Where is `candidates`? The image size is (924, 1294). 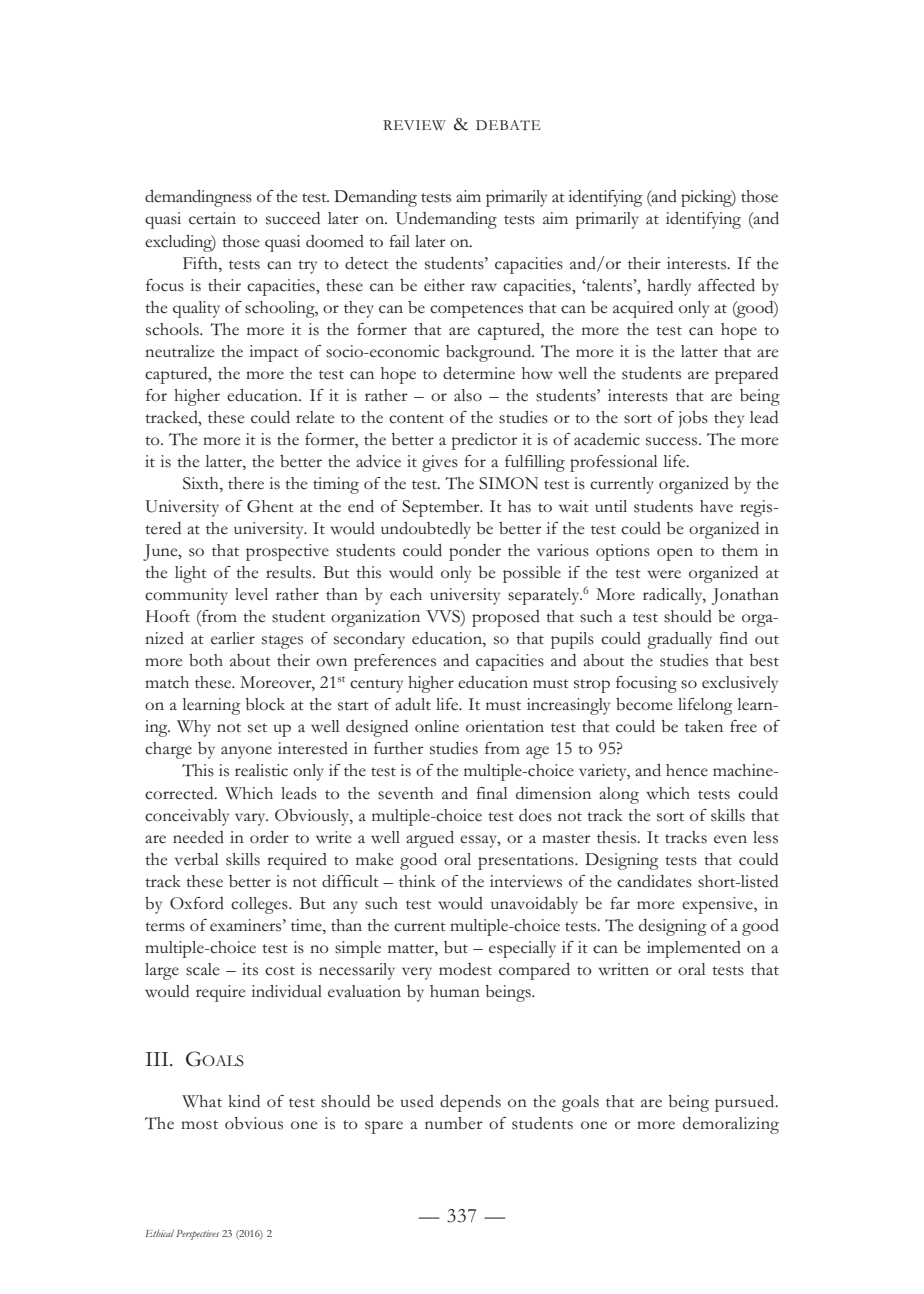
candidates is located at coordinates (654, 881).
